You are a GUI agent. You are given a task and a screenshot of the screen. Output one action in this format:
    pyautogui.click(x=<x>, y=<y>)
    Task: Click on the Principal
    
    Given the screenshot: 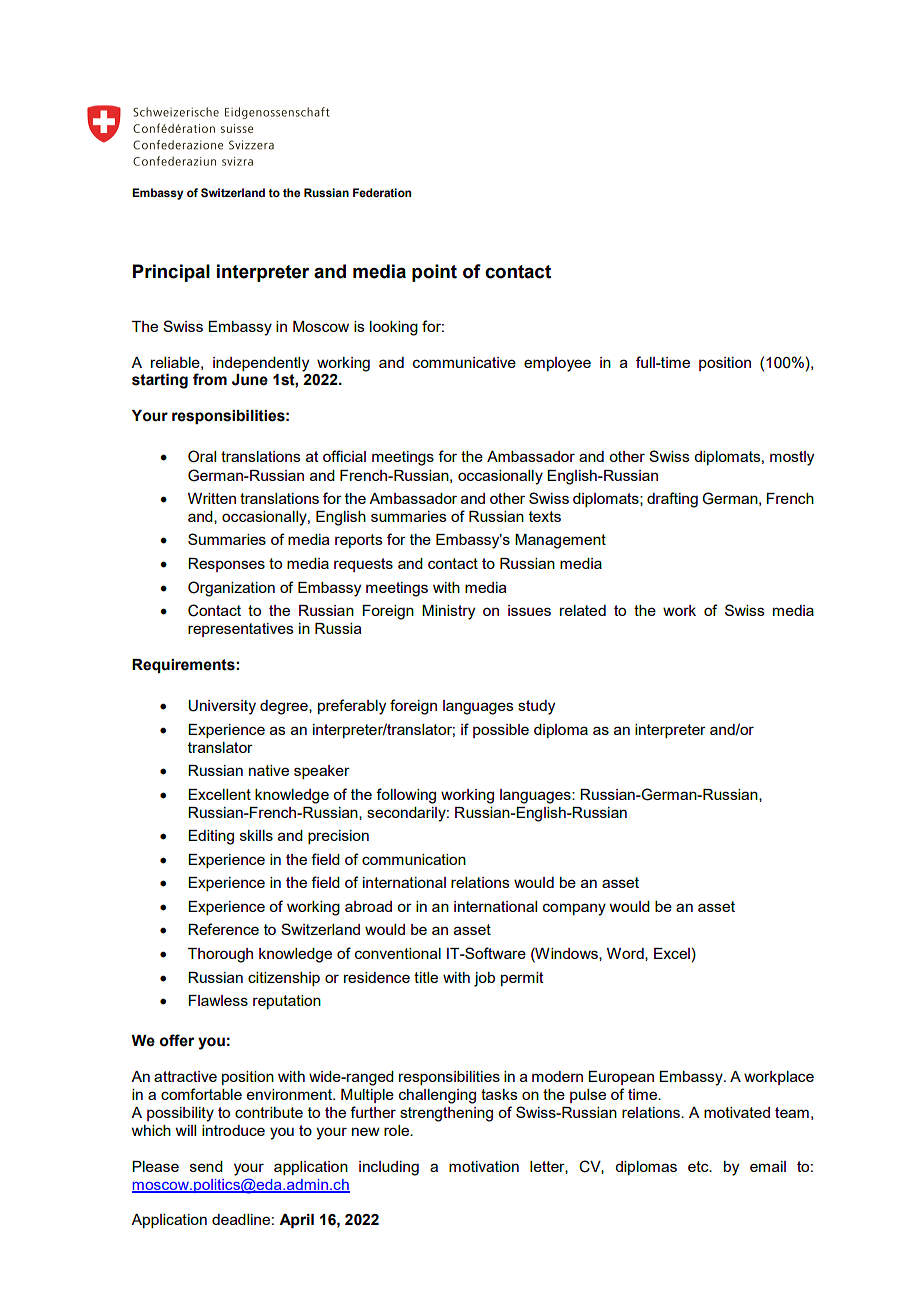 What is the action you would take?
    pyautogui.click(x=171, y=273)
